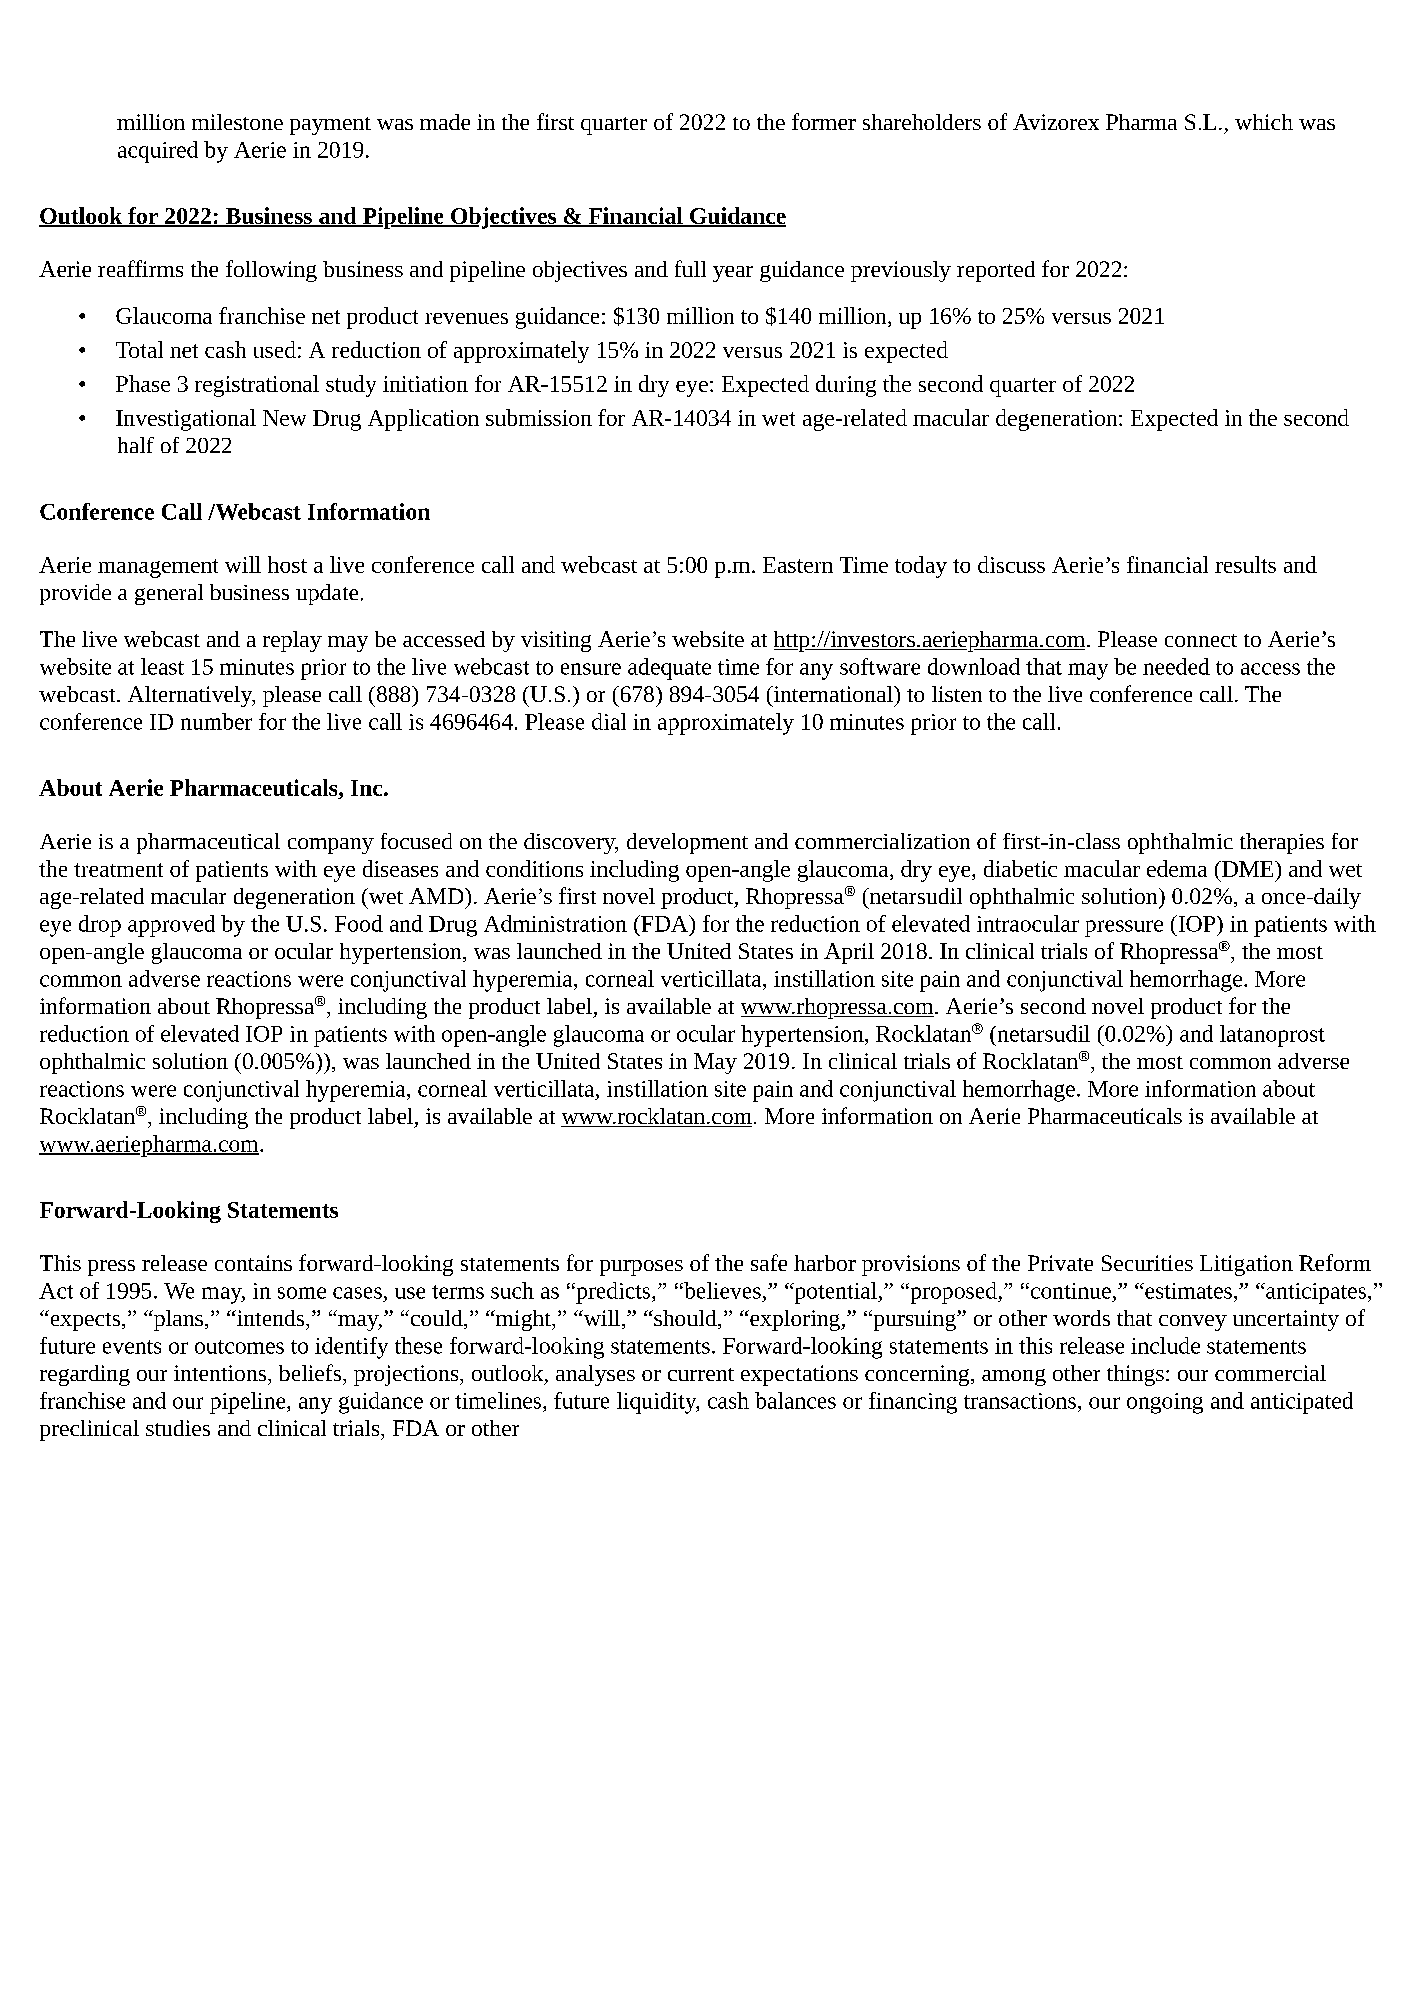 The image size is (1425, 2016). What do you see at coordinates (221, 1373) in the document?
I see `intentions` at bounding box center [221, 1373].
